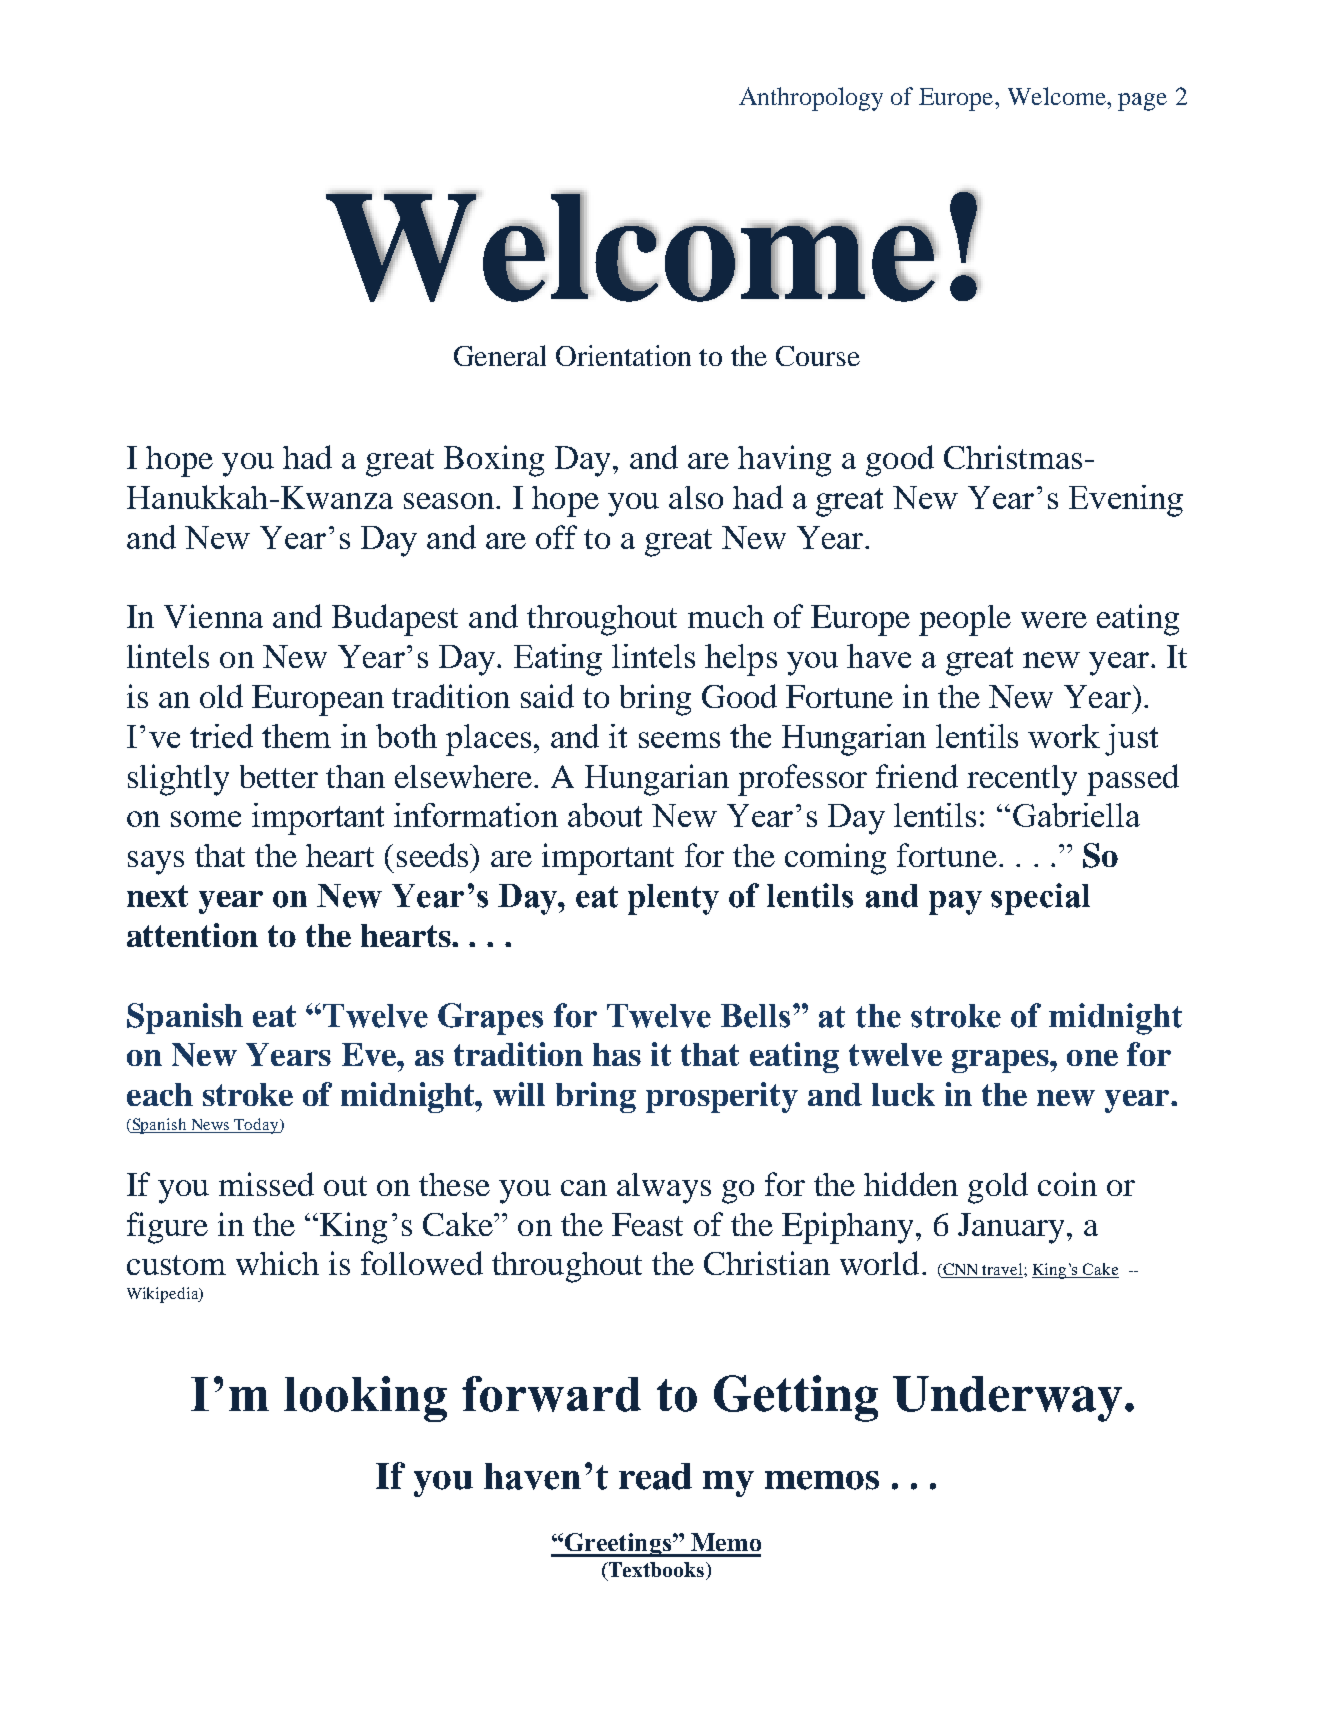  What do you see at coordinates (551, 1394) in the page?
I see `forward` at bounding box center [551, 1394].
